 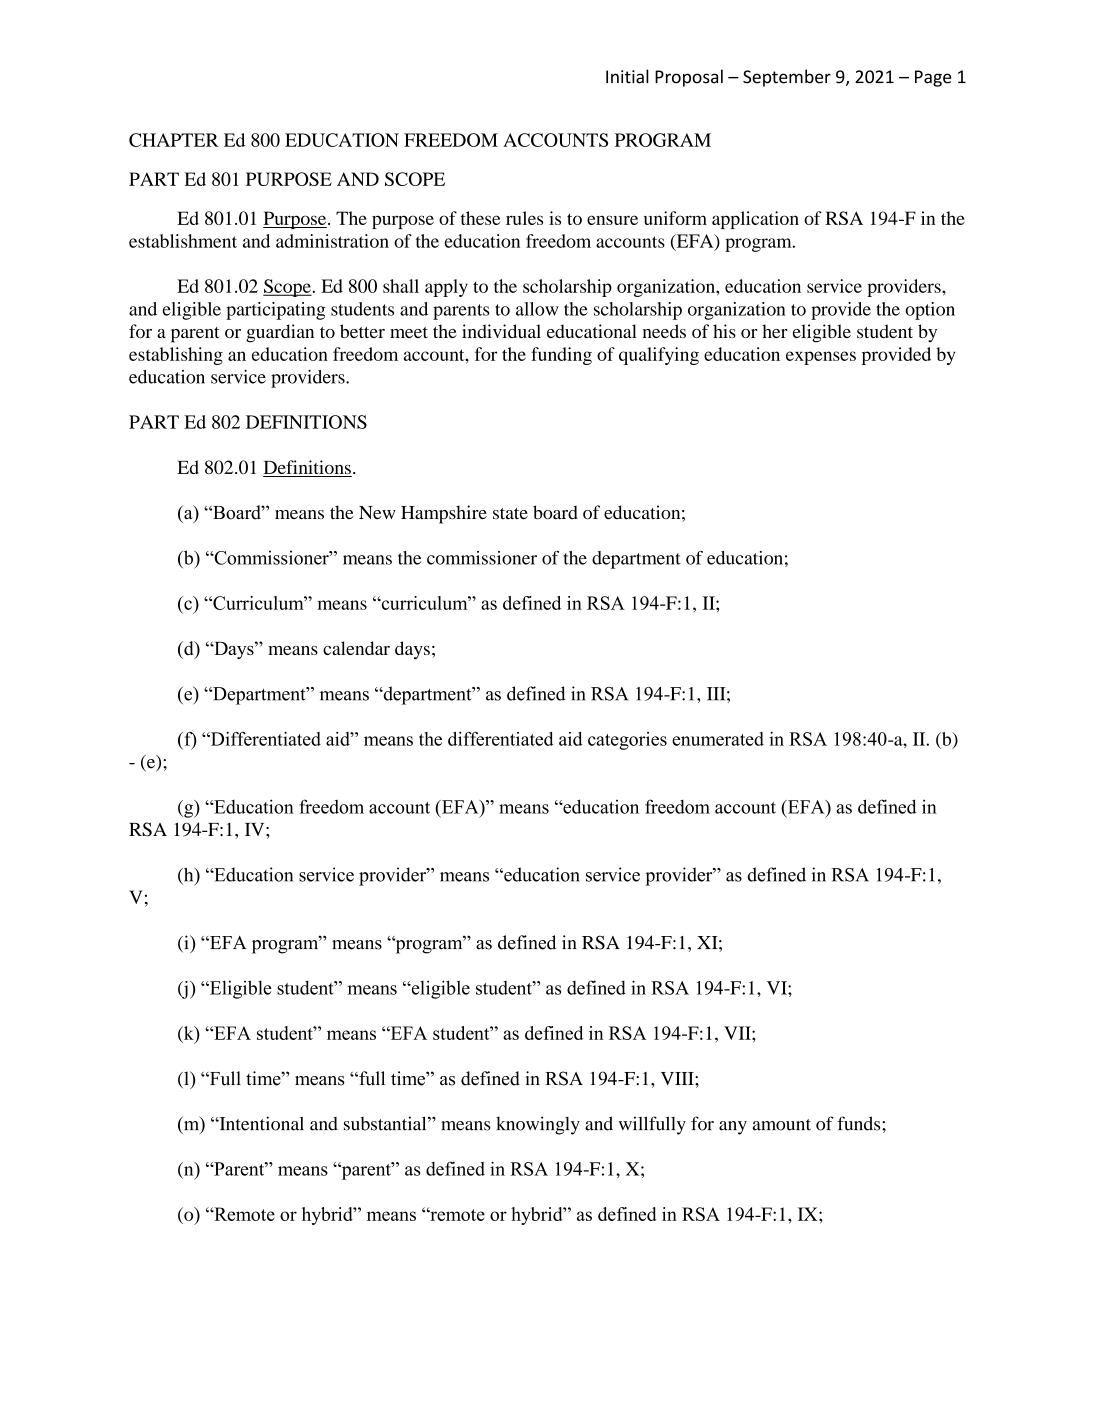 What do you see at coordinates (718, 739) in the image?
I see `enumerated` at bounding box center [718, 739].
